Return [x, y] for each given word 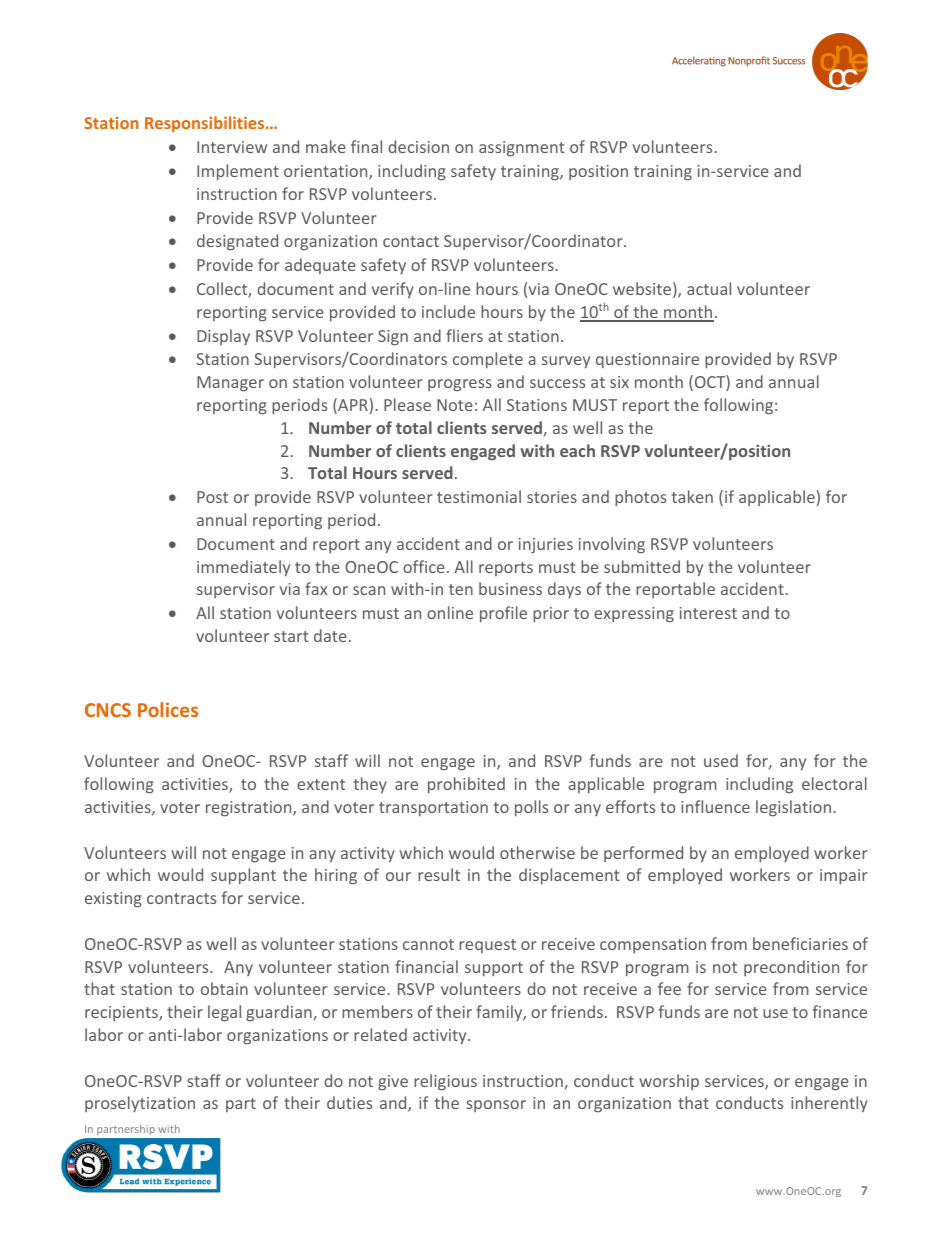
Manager [230, 384]
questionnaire [647, 361]
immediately [243, 568]
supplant [243, 876]
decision [418, 146]
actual [709, 288]
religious [445, 1082]
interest [708, 613]
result [439, 874]
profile [503, 614]
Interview [232, 147]
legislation [793, 808]
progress [460, 385]
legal [224, 1013]
